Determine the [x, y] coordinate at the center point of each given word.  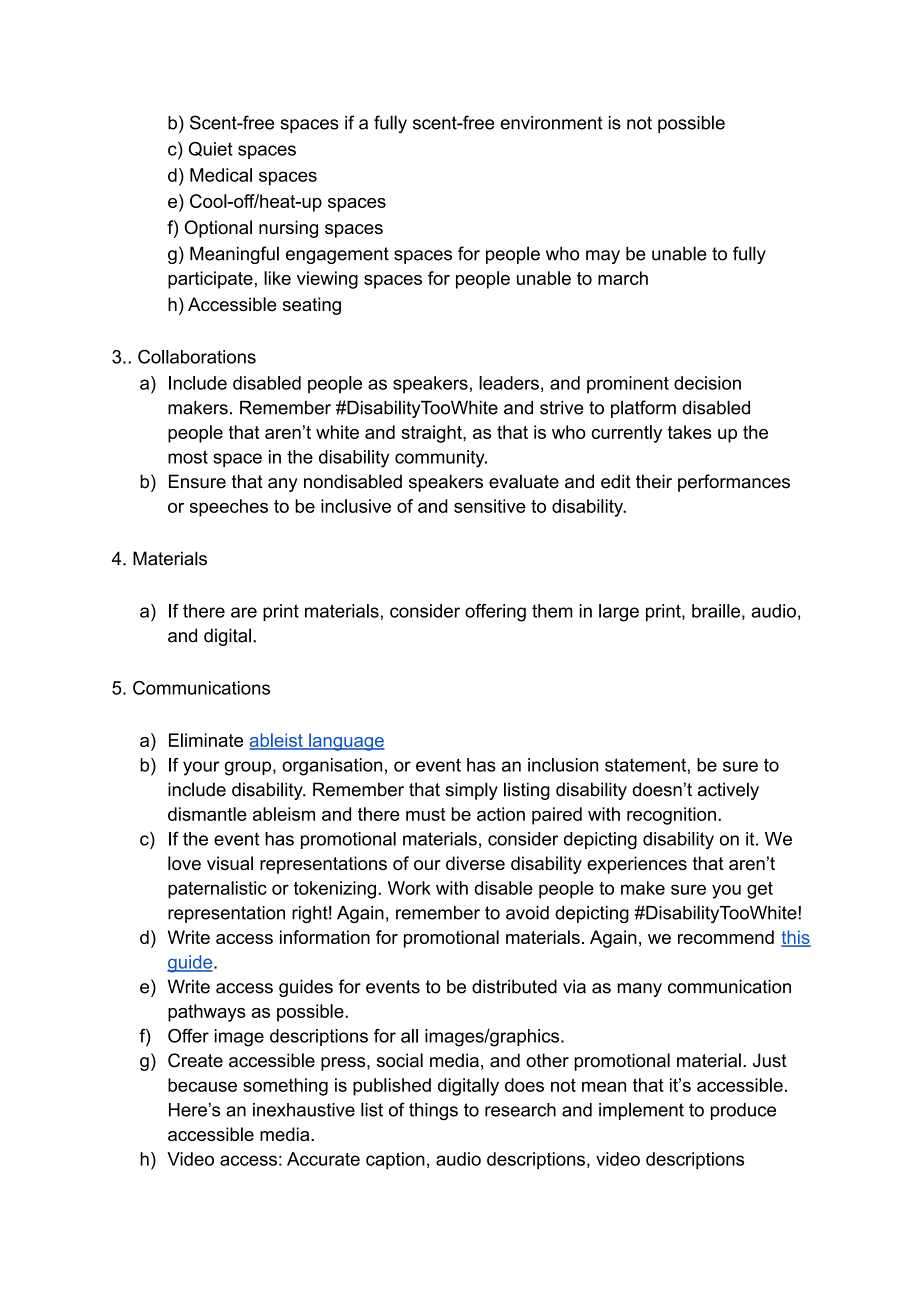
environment [551, 123]
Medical [221, 175]
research [520, 1110]
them [552, 611]
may [603, 257]
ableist [277, 741]
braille [716, 611]
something [285, 1087]
